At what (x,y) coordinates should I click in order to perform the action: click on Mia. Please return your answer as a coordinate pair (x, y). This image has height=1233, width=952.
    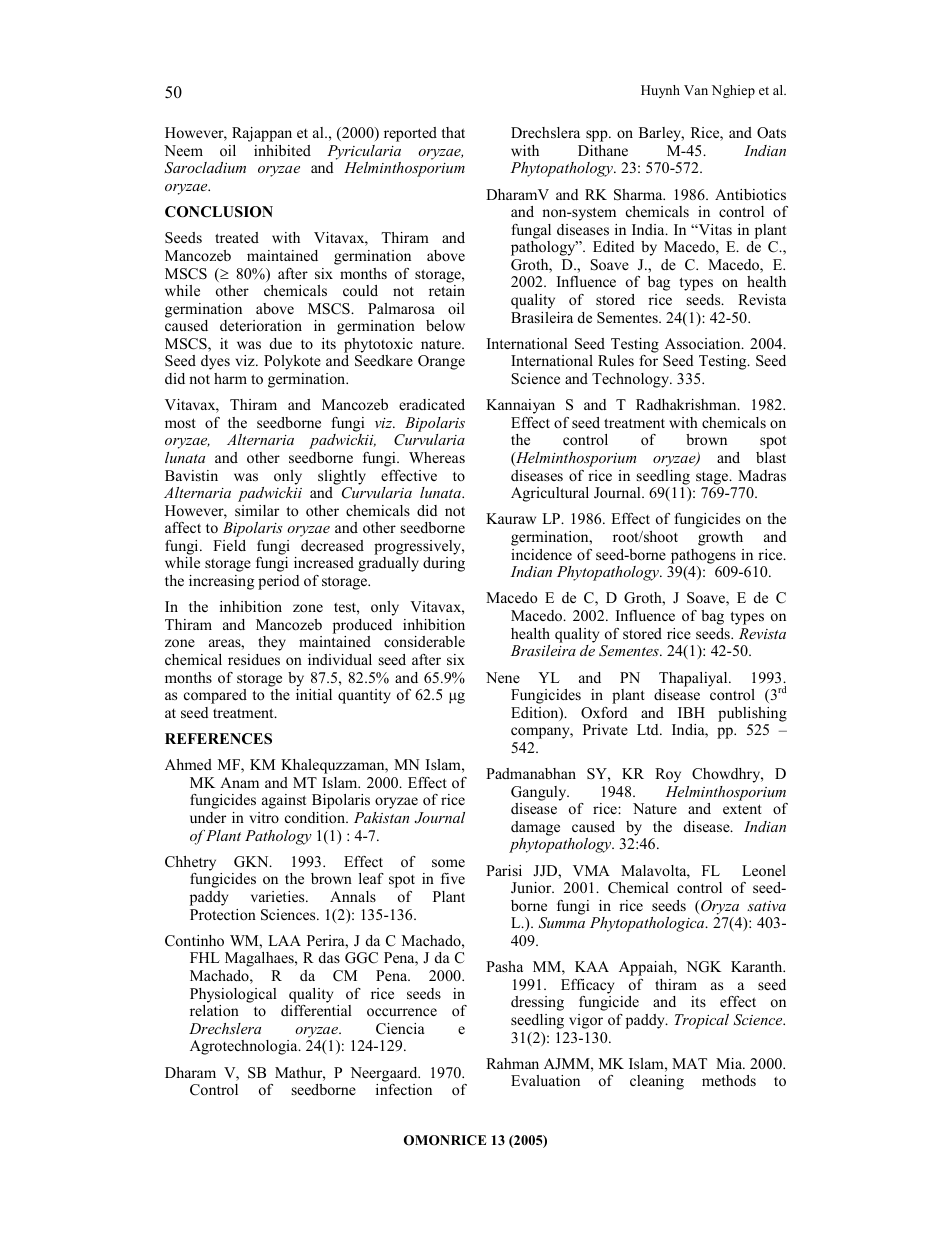
    Looking at the image, I should click on (730, 1063).
